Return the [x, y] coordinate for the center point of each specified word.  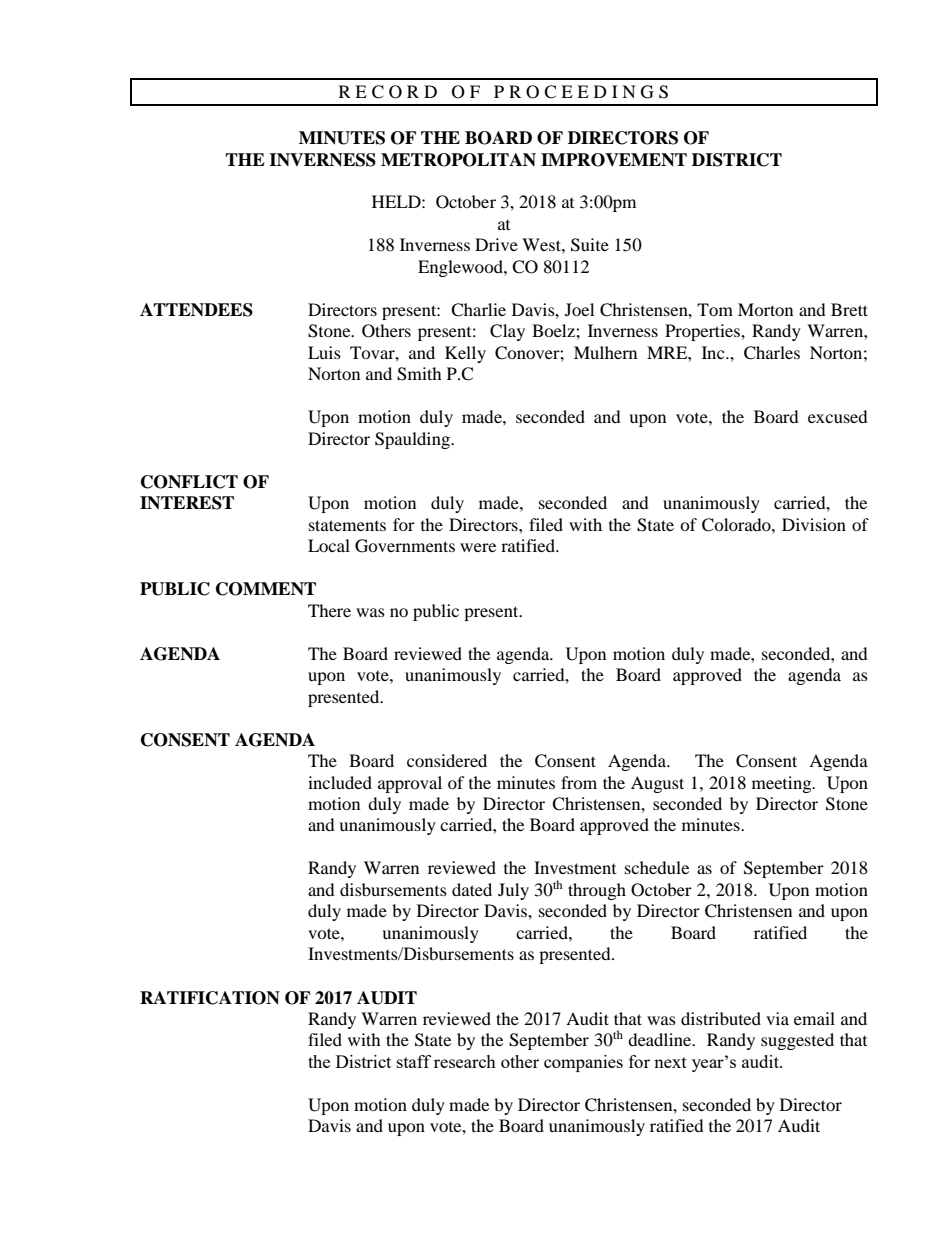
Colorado [737, 525]
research [465, 1061]
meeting [783, 784]
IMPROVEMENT [614, 160]
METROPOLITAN [458, 160]
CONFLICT [189, 482]
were [478, 547]
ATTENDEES [196, 310]
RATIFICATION [210, 998]
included [340, 782]
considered [447, 760]
